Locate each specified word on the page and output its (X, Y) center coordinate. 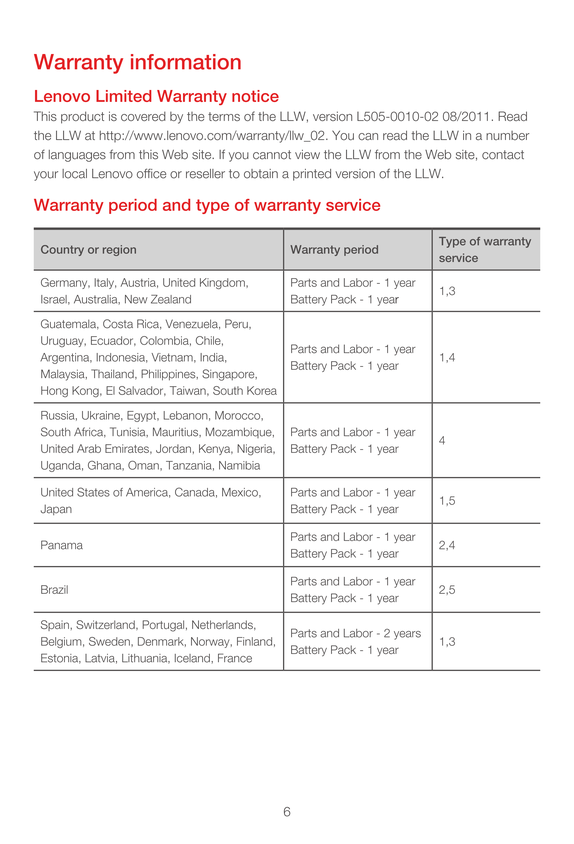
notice (255, 96)
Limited (124, 96)
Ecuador (113, 341)
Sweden (110, 641)
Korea (262, 390)
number (507, 135)
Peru (237, 324)
